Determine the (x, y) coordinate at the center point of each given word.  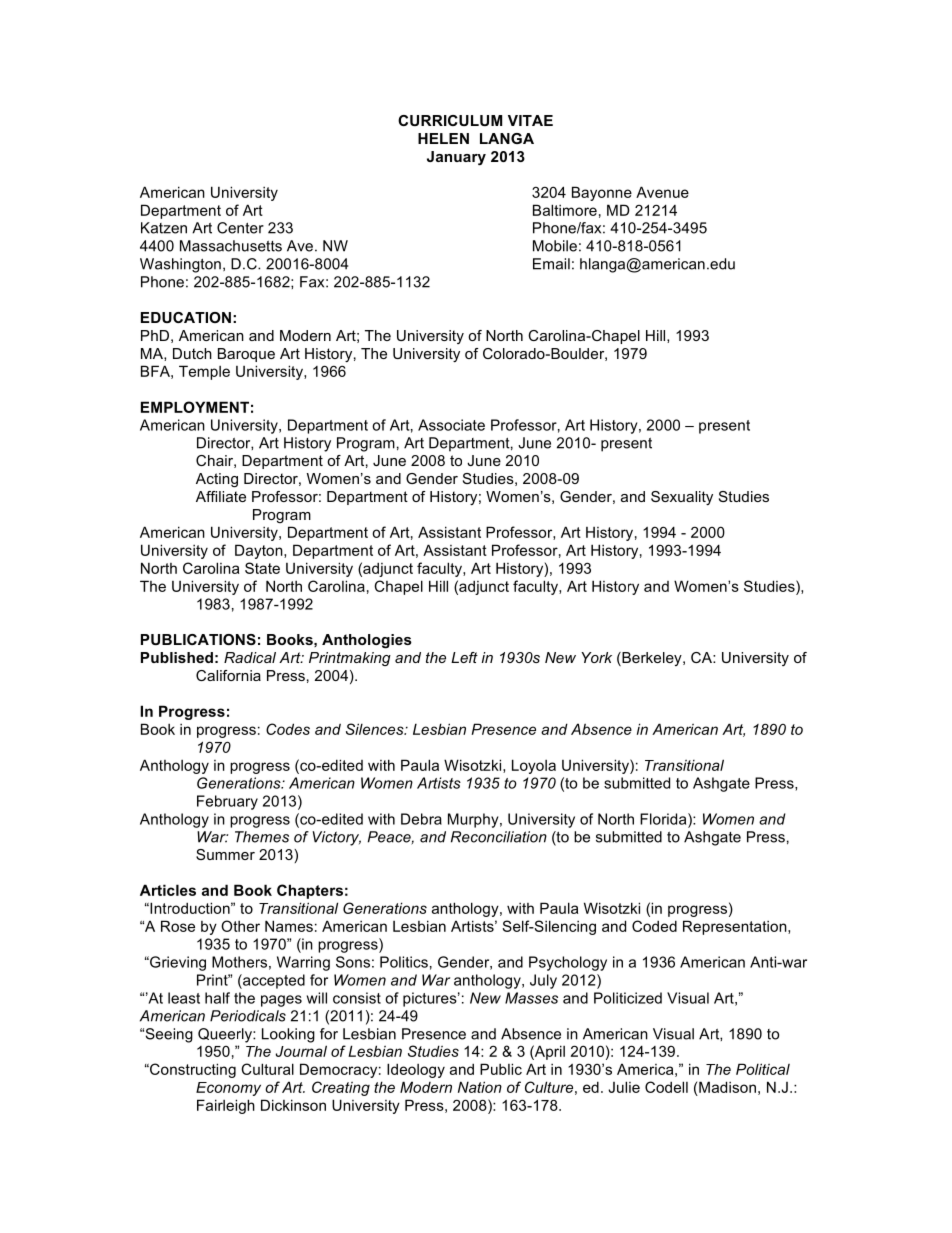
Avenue (662, 192)
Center (240, 228)
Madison (727, 1087)
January (456, 158)
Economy (228, 1089)
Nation (480, 1087)
